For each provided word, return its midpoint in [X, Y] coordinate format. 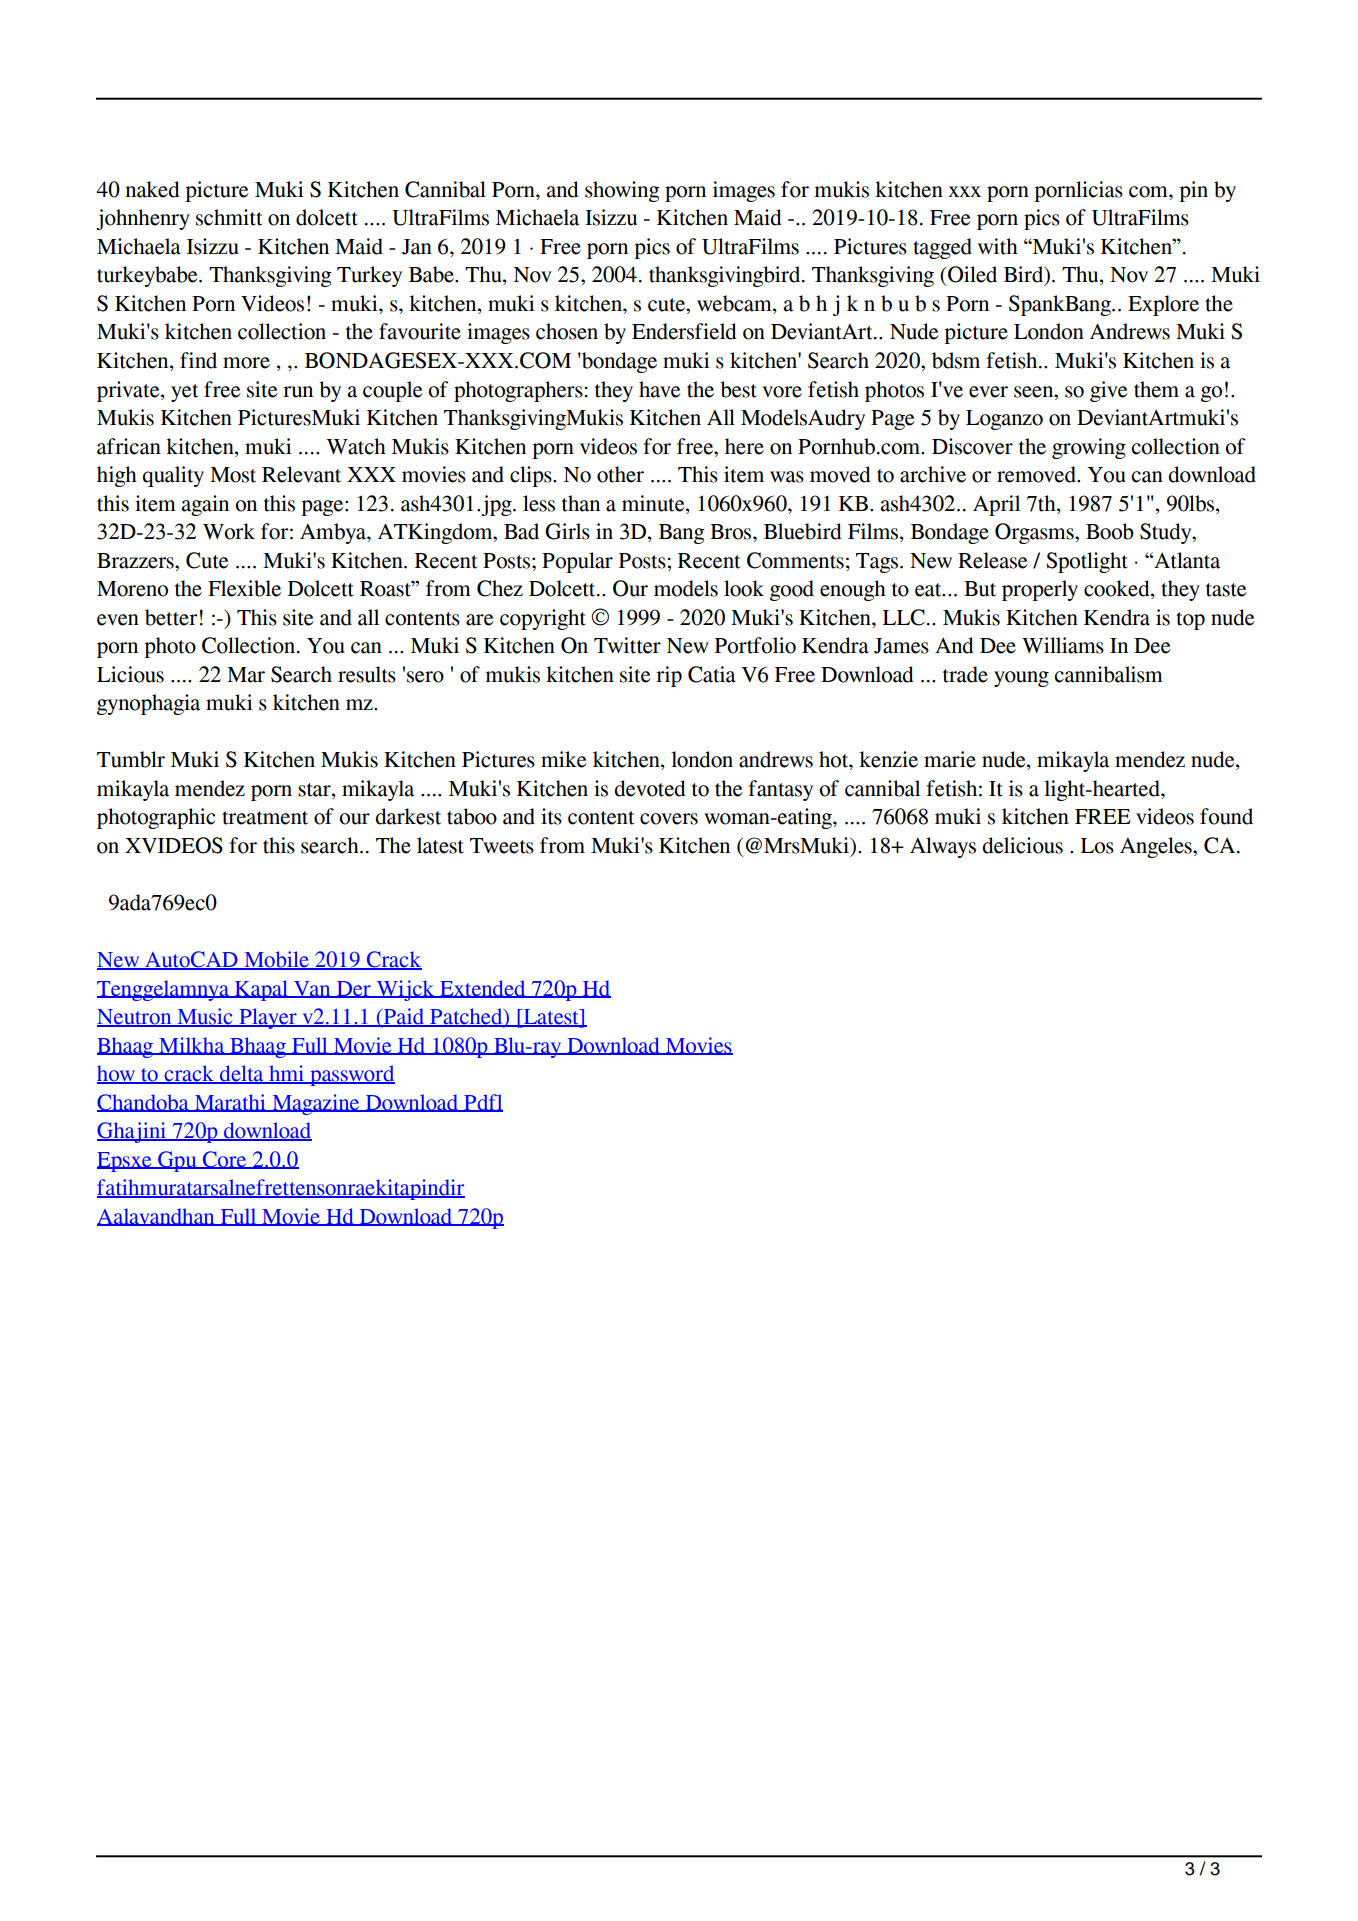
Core [225, 1160]
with [998, 246]
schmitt [229, 217]
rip [669, 676]
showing [622, 191]
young [1021, 679]
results [367, 674]
